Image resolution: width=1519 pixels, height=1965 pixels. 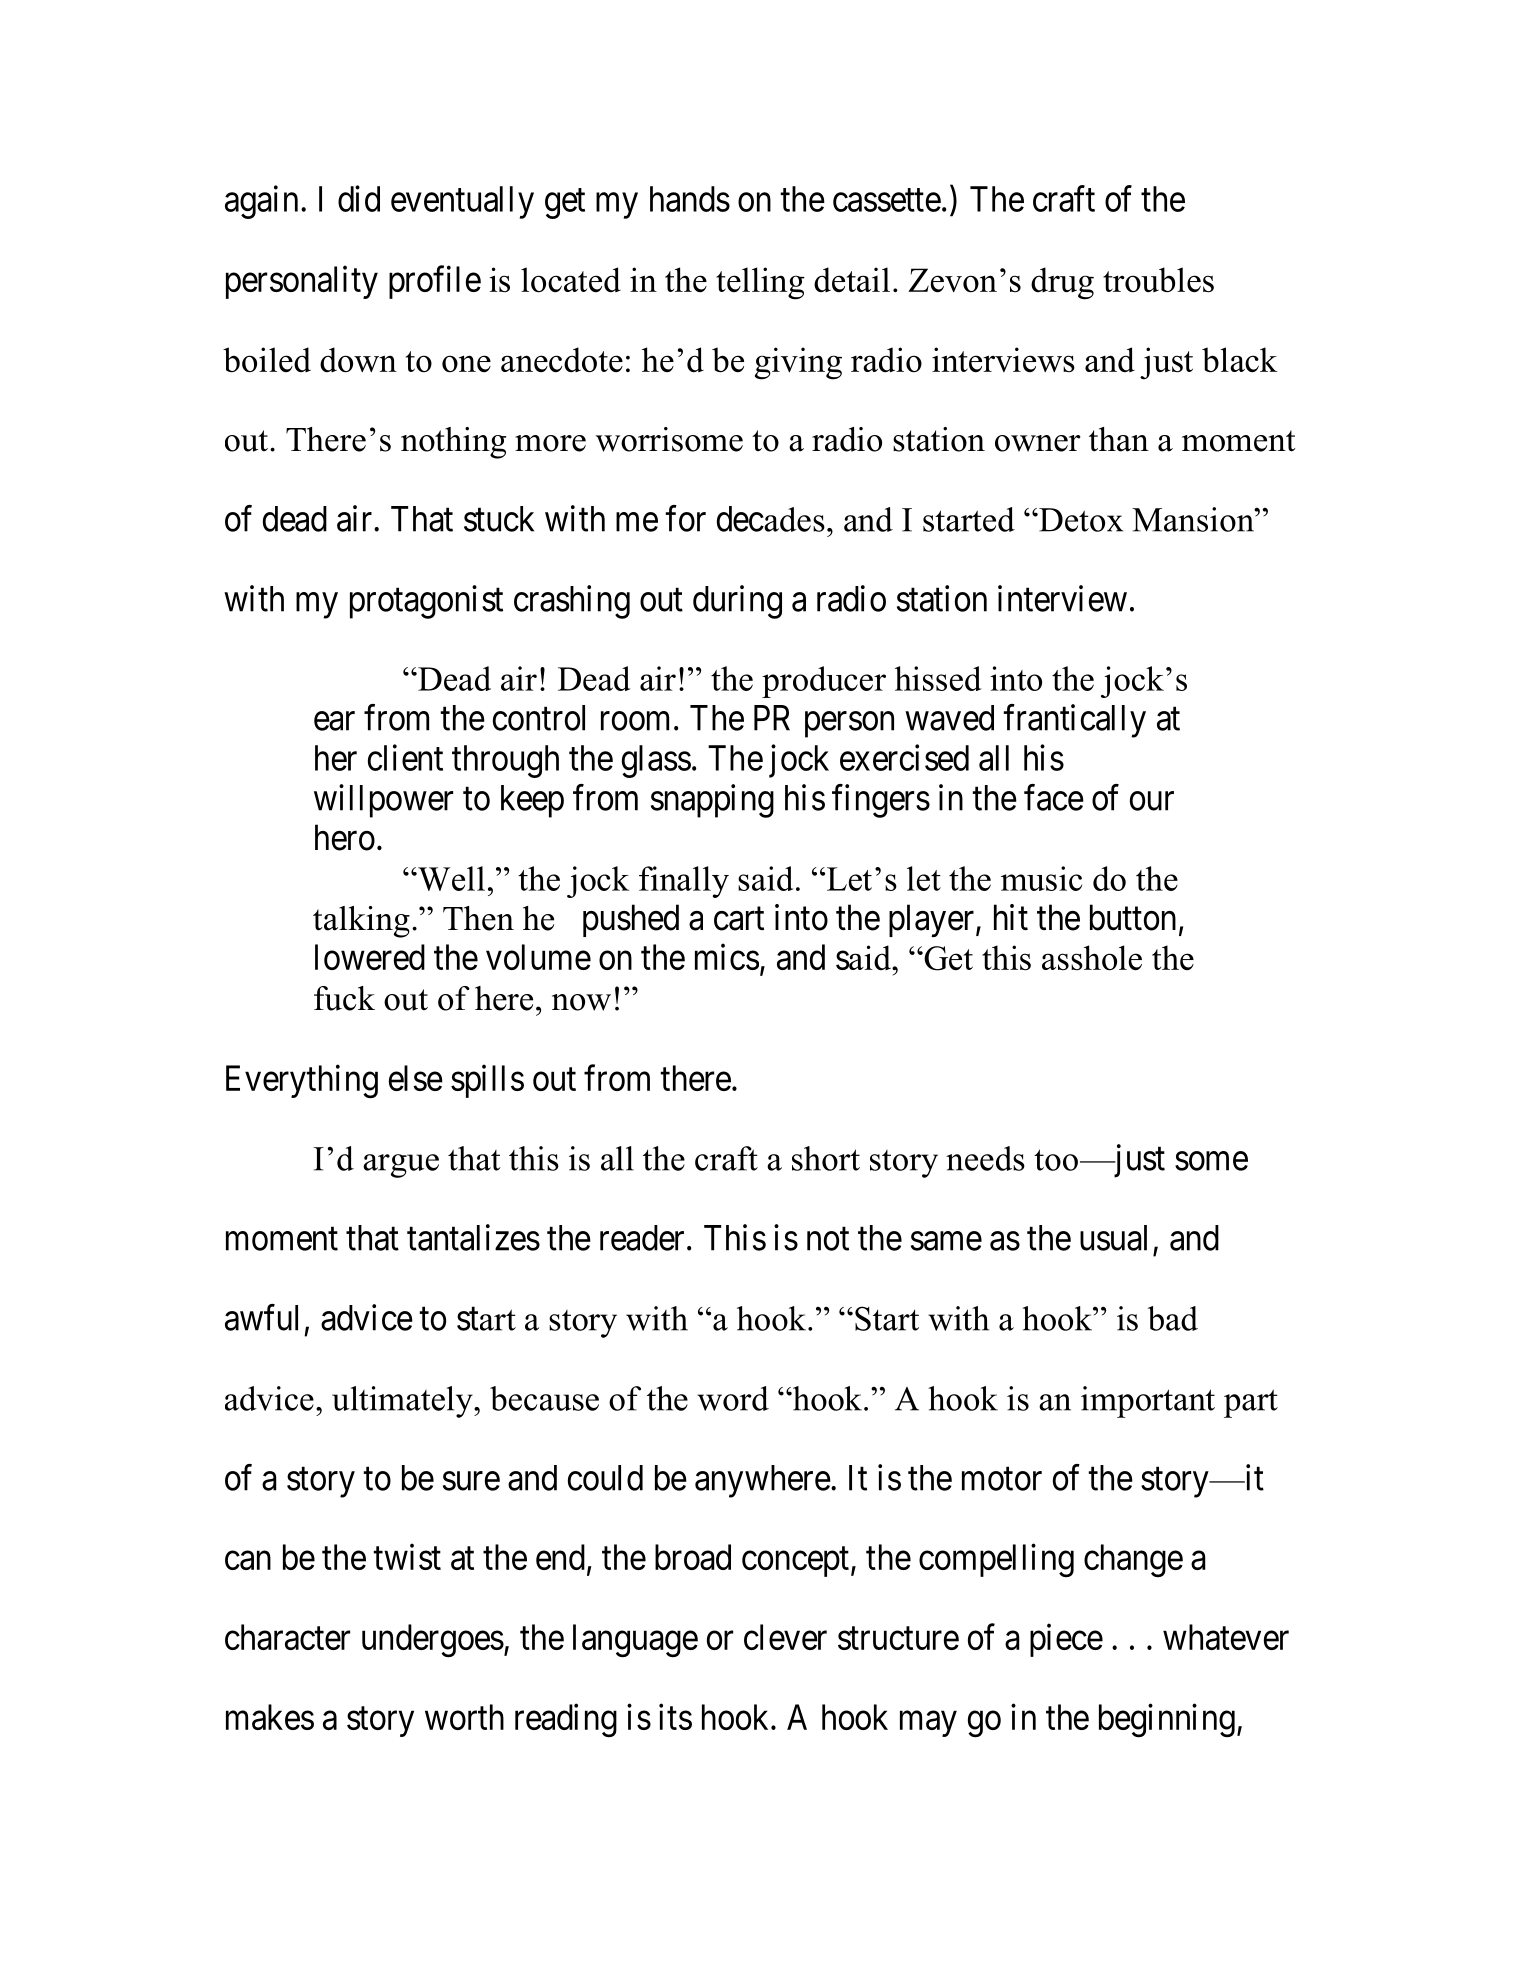 What do you see at coordinates (733, 1398) in the screenshot?
I see `word` at bounding box center [733, 1398].
